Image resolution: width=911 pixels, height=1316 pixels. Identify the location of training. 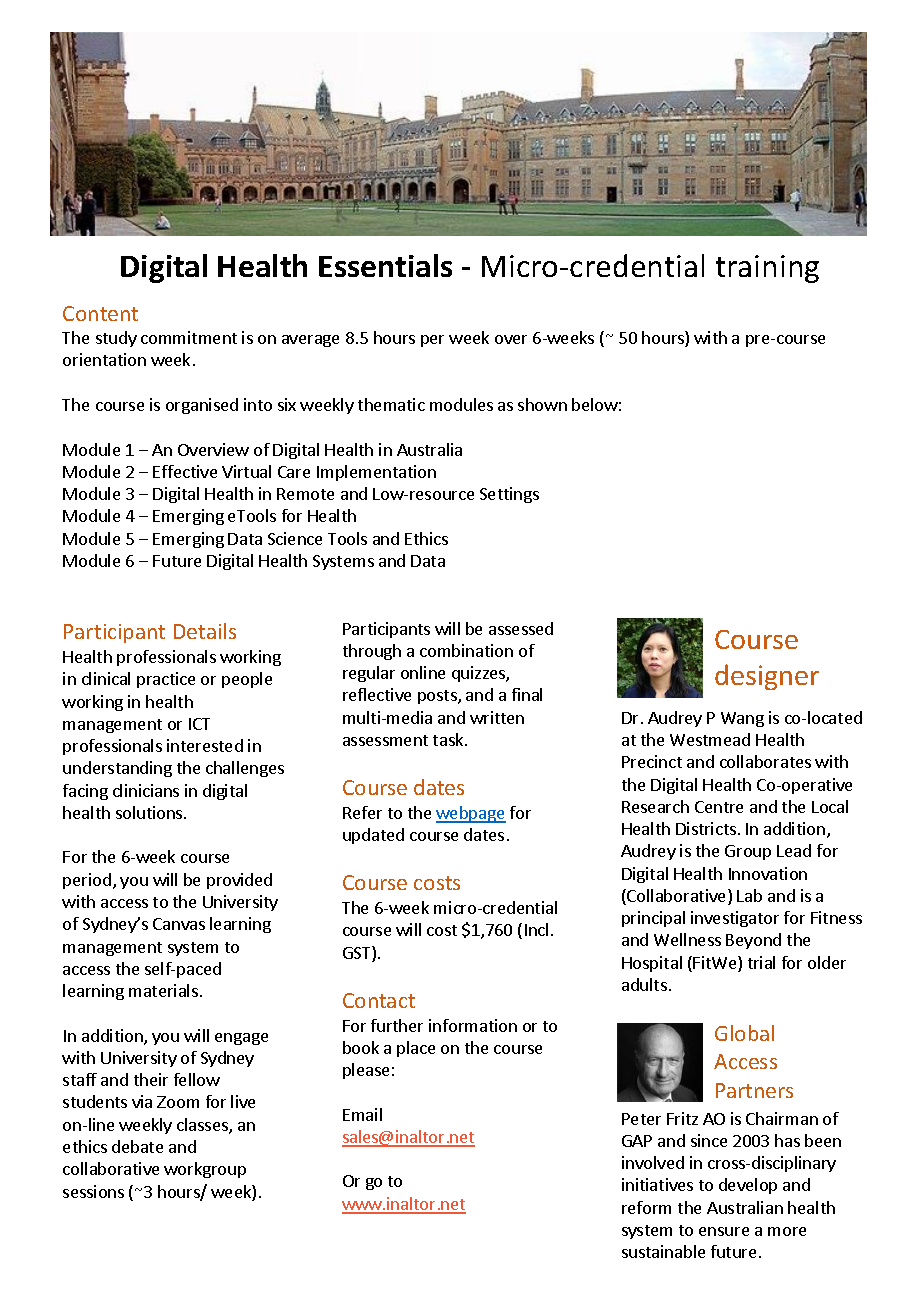
(767, 269).
